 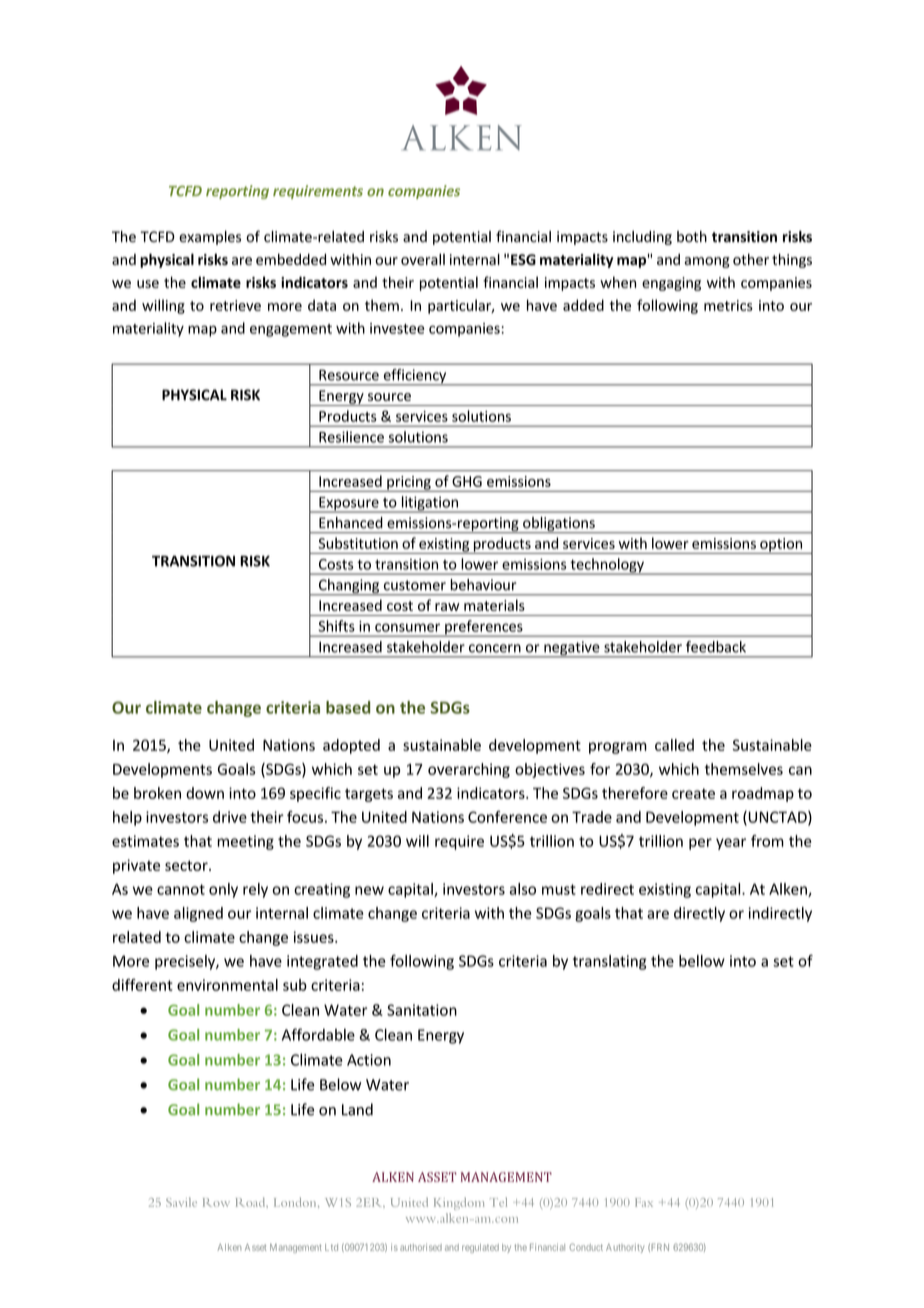 What do you see at coordinates (210, 238) in the screenshot?
I see `examples` at bounding box center [210, 238].
